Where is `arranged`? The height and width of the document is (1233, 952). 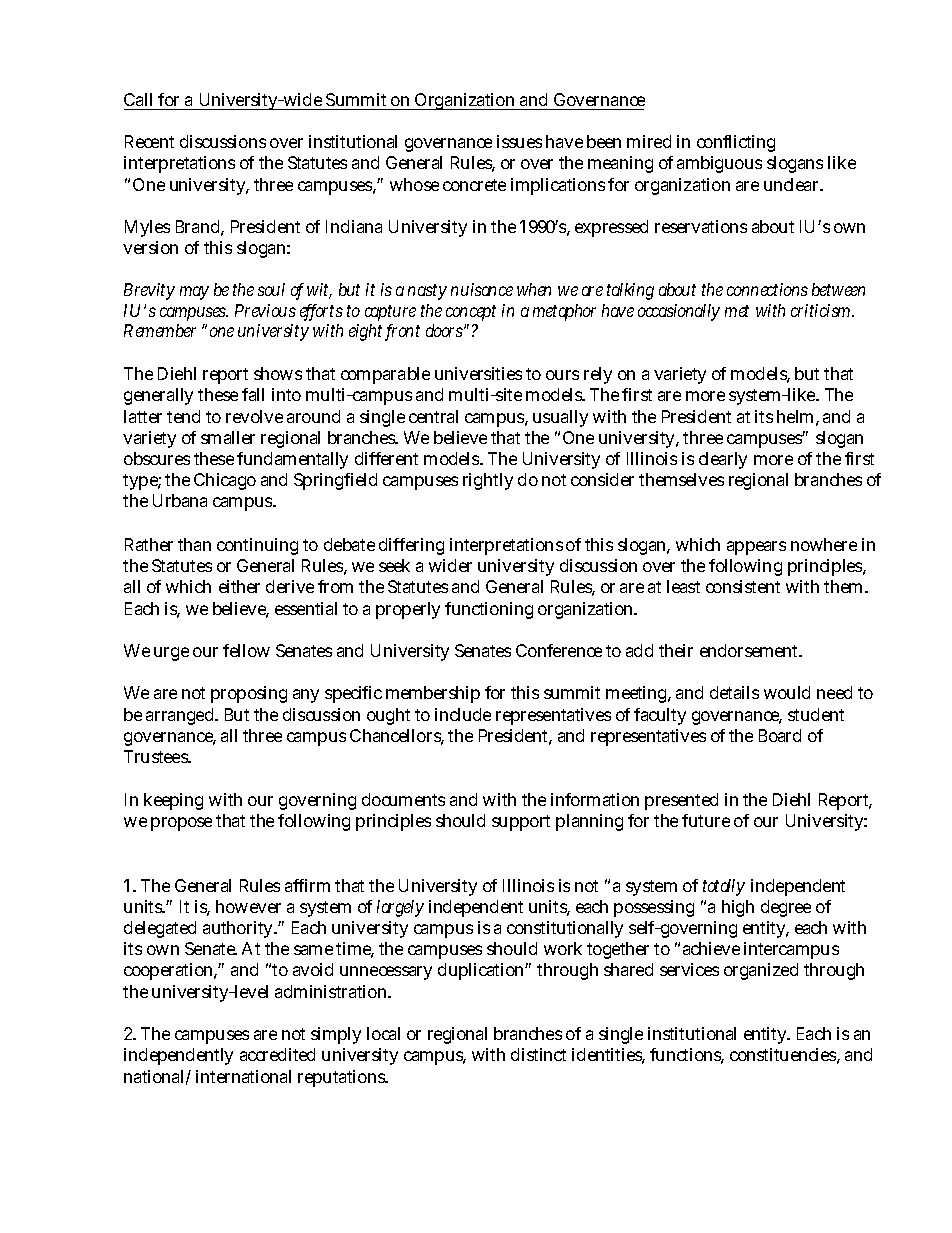
arranged is located at coordinates (181, 716).
